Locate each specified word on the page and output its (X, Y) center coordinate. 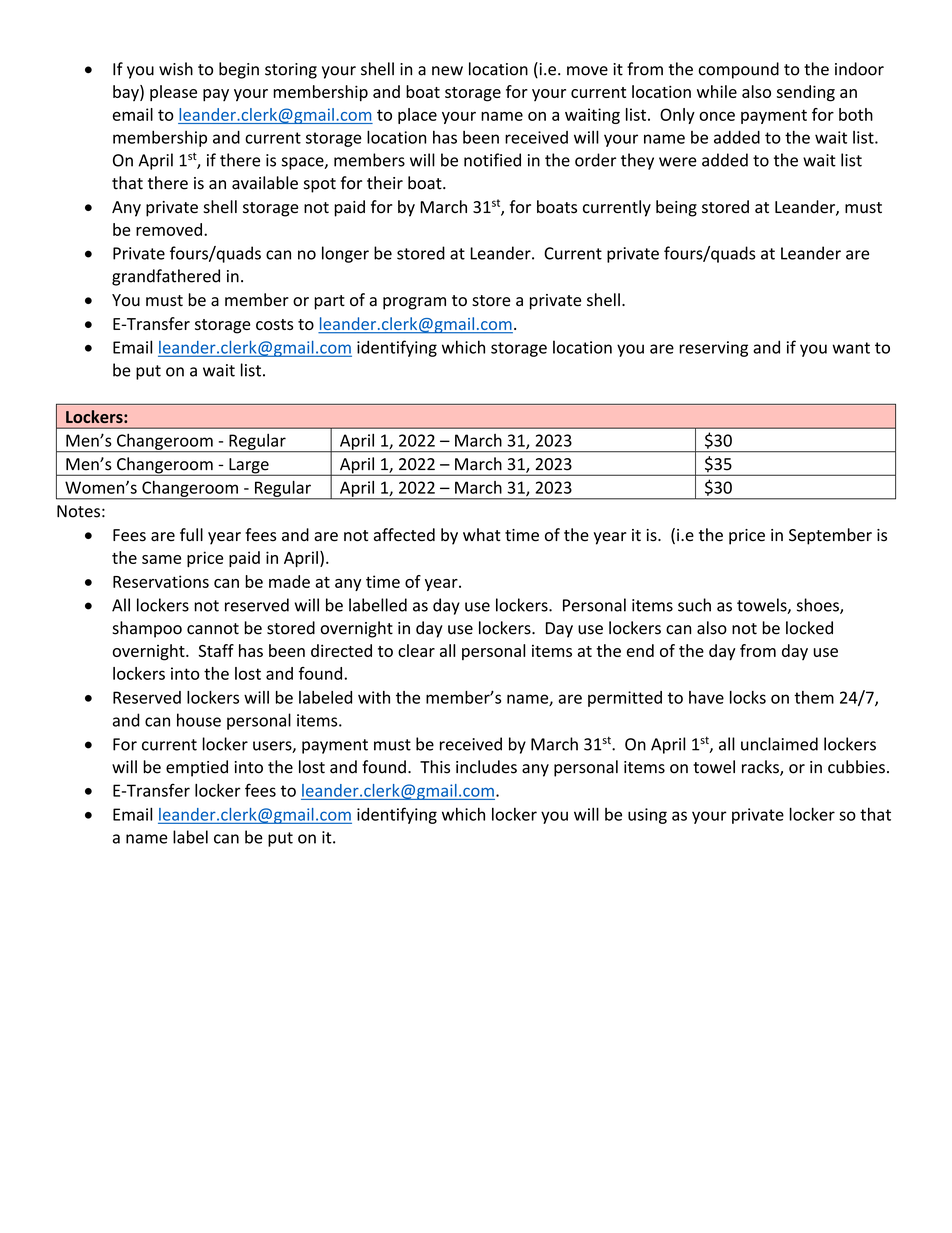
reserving (713, 349)
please (173, 93)
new (447, 71)
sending (806, 93)
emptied (197, 768)
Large (249, 467)
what (482, 535)
